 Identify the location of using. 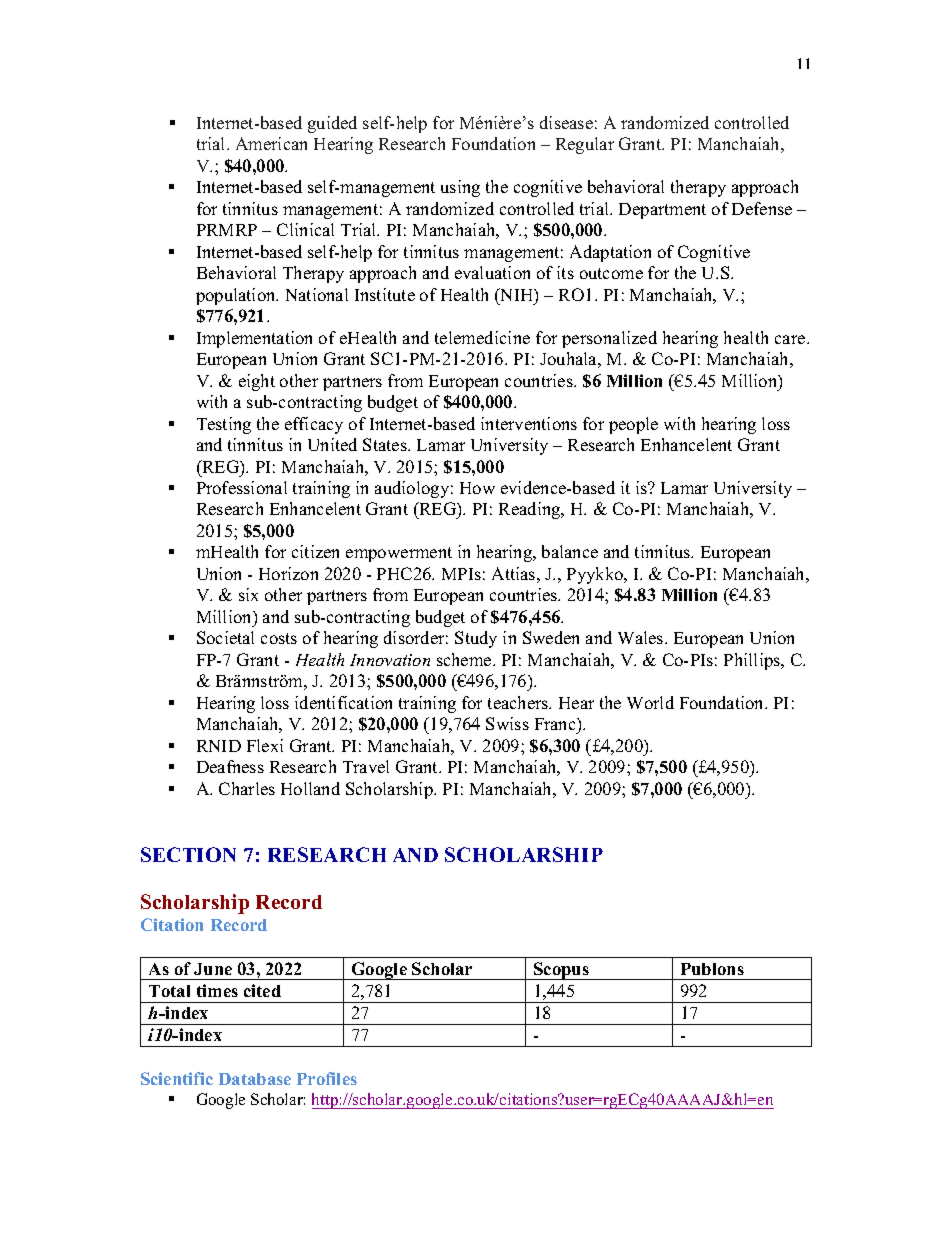
(460, 188).
